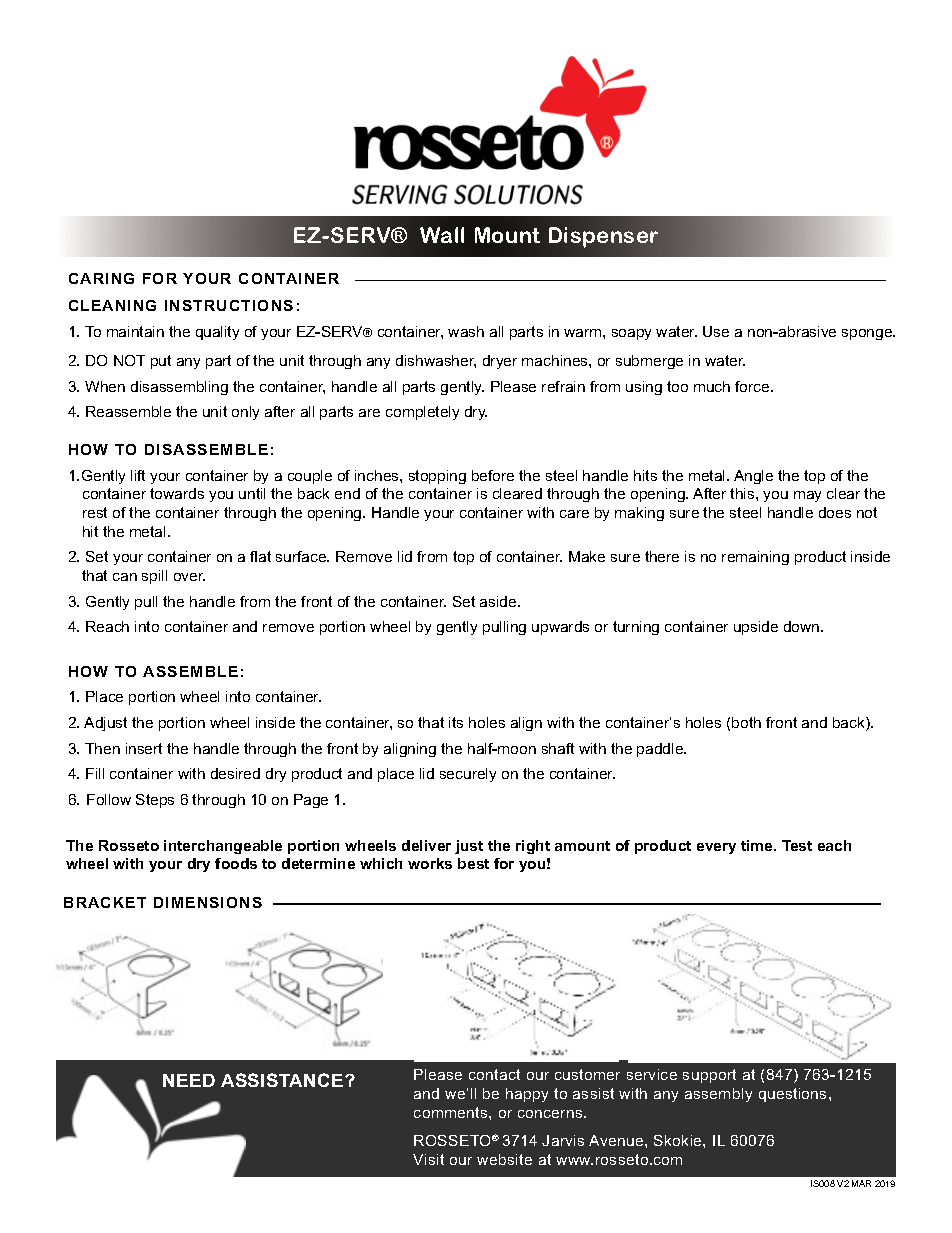  Describe the element at coordinates (442, 235) in the image. I see `Wall` at that location.
